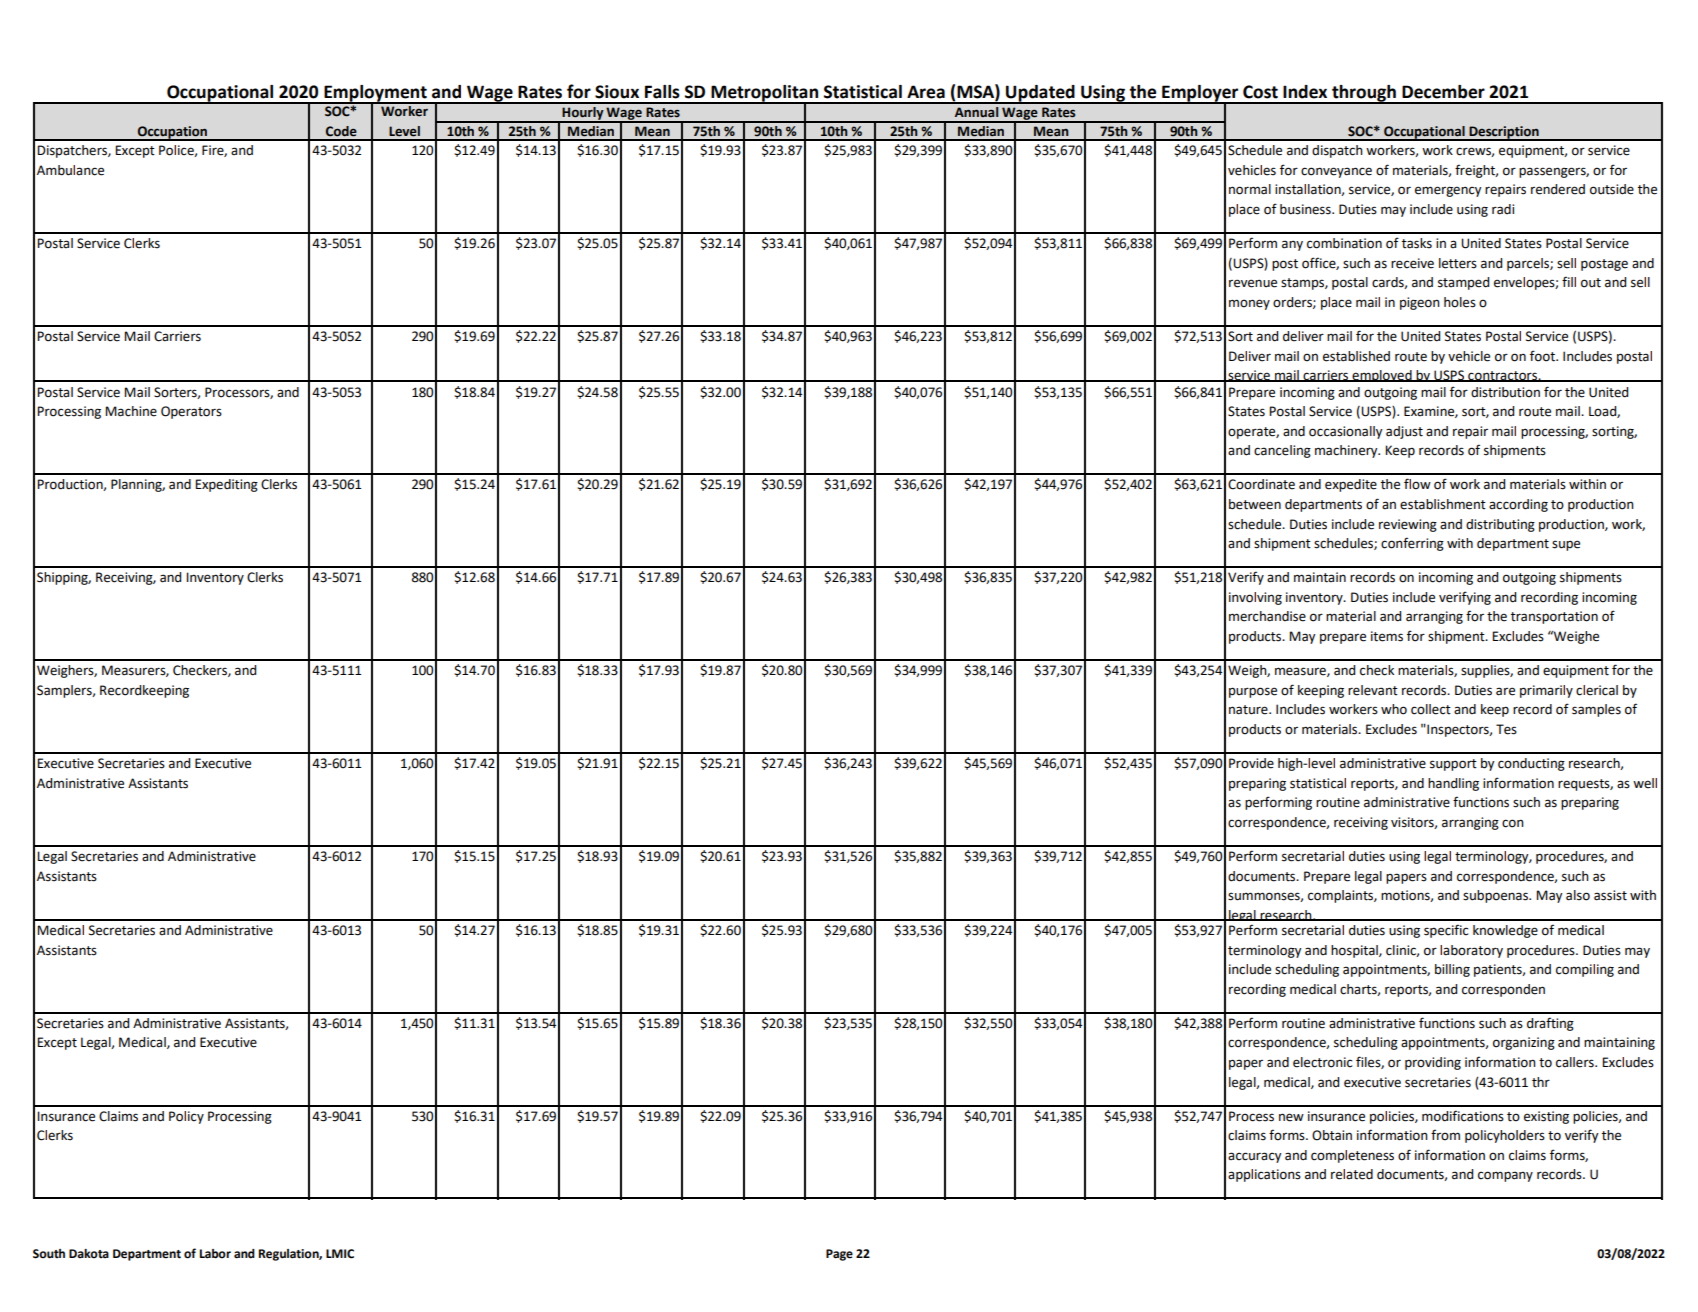 Image resolution: width=1698 pixels, height=1312 pixels. What do you see at coordinates (1355, 951) in the screenshot?
I see `hospital` at bounding box center [1355, 951].
